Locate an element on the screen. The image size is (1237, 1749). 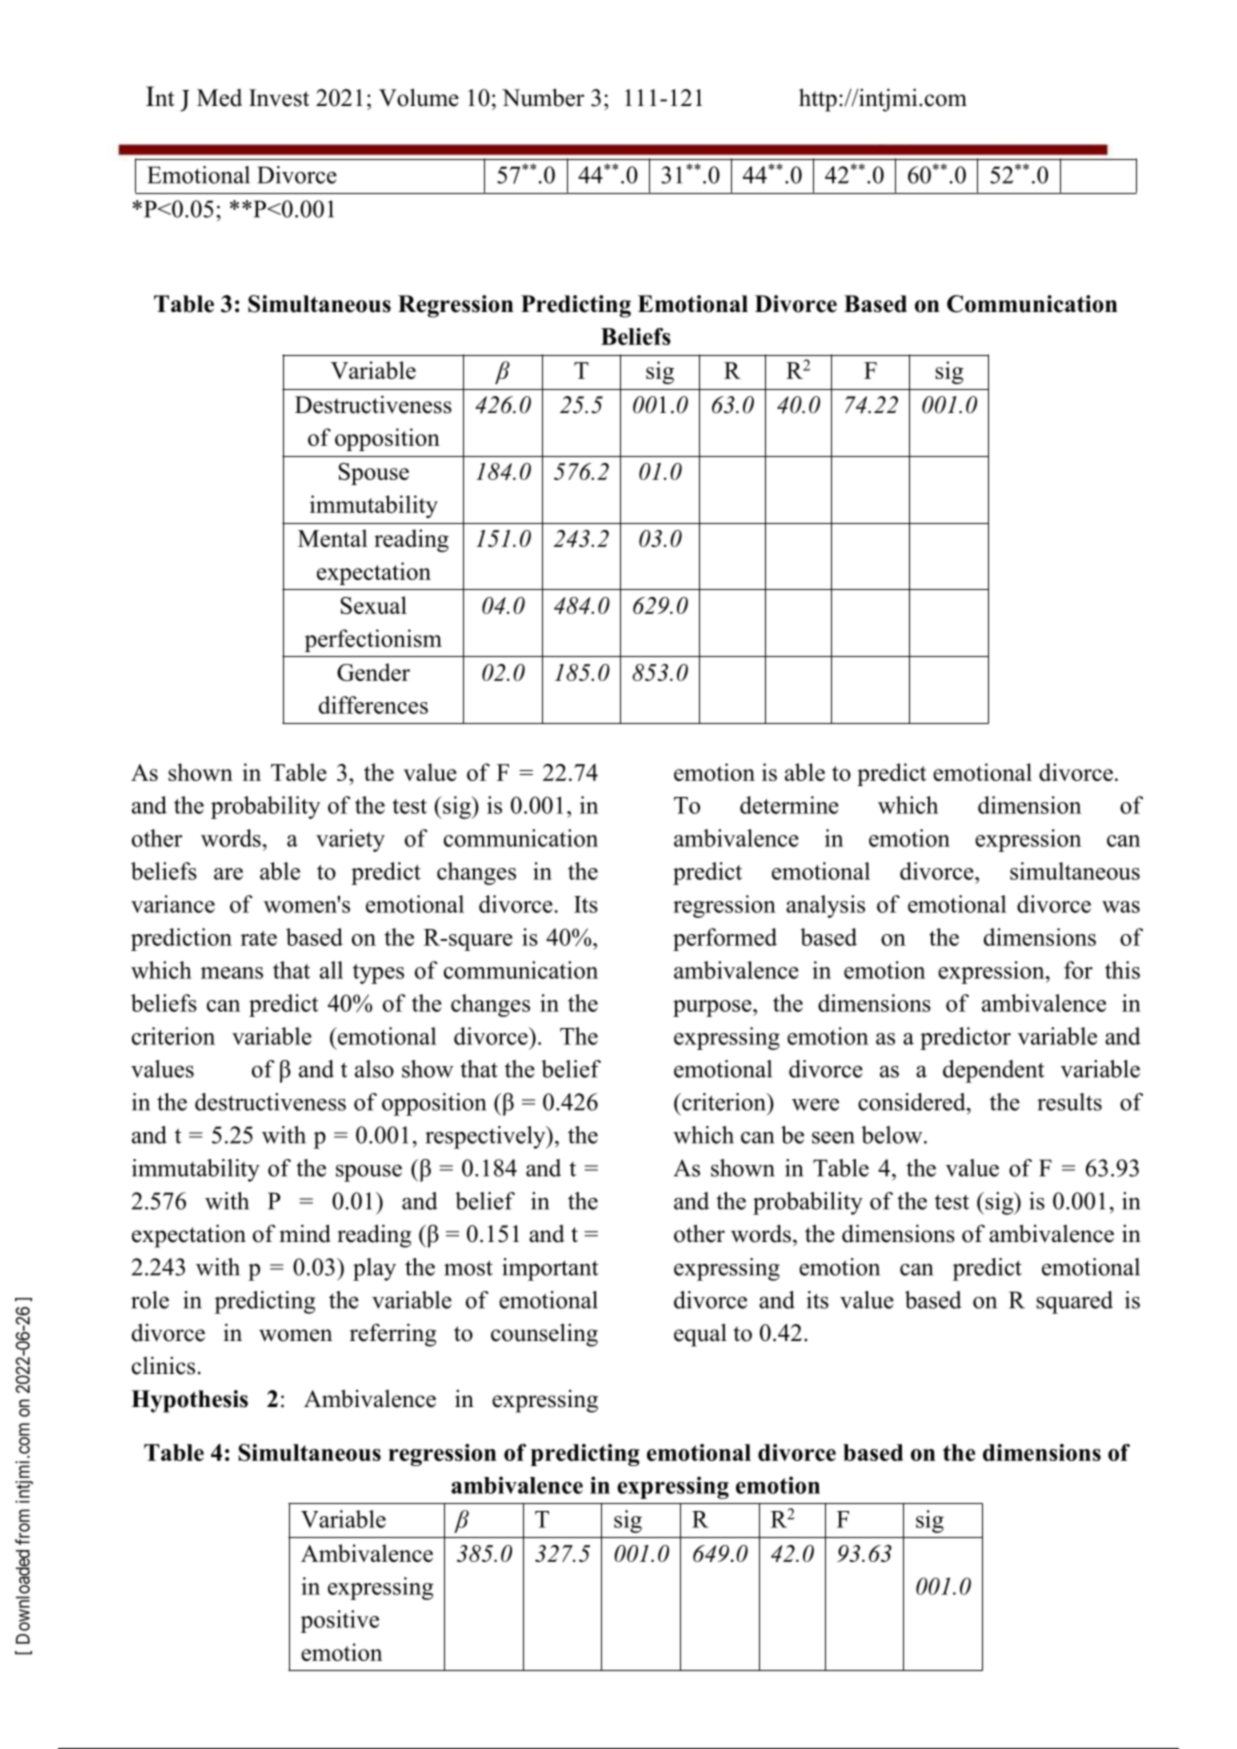
Volume is located at coordinates (419, 97).
